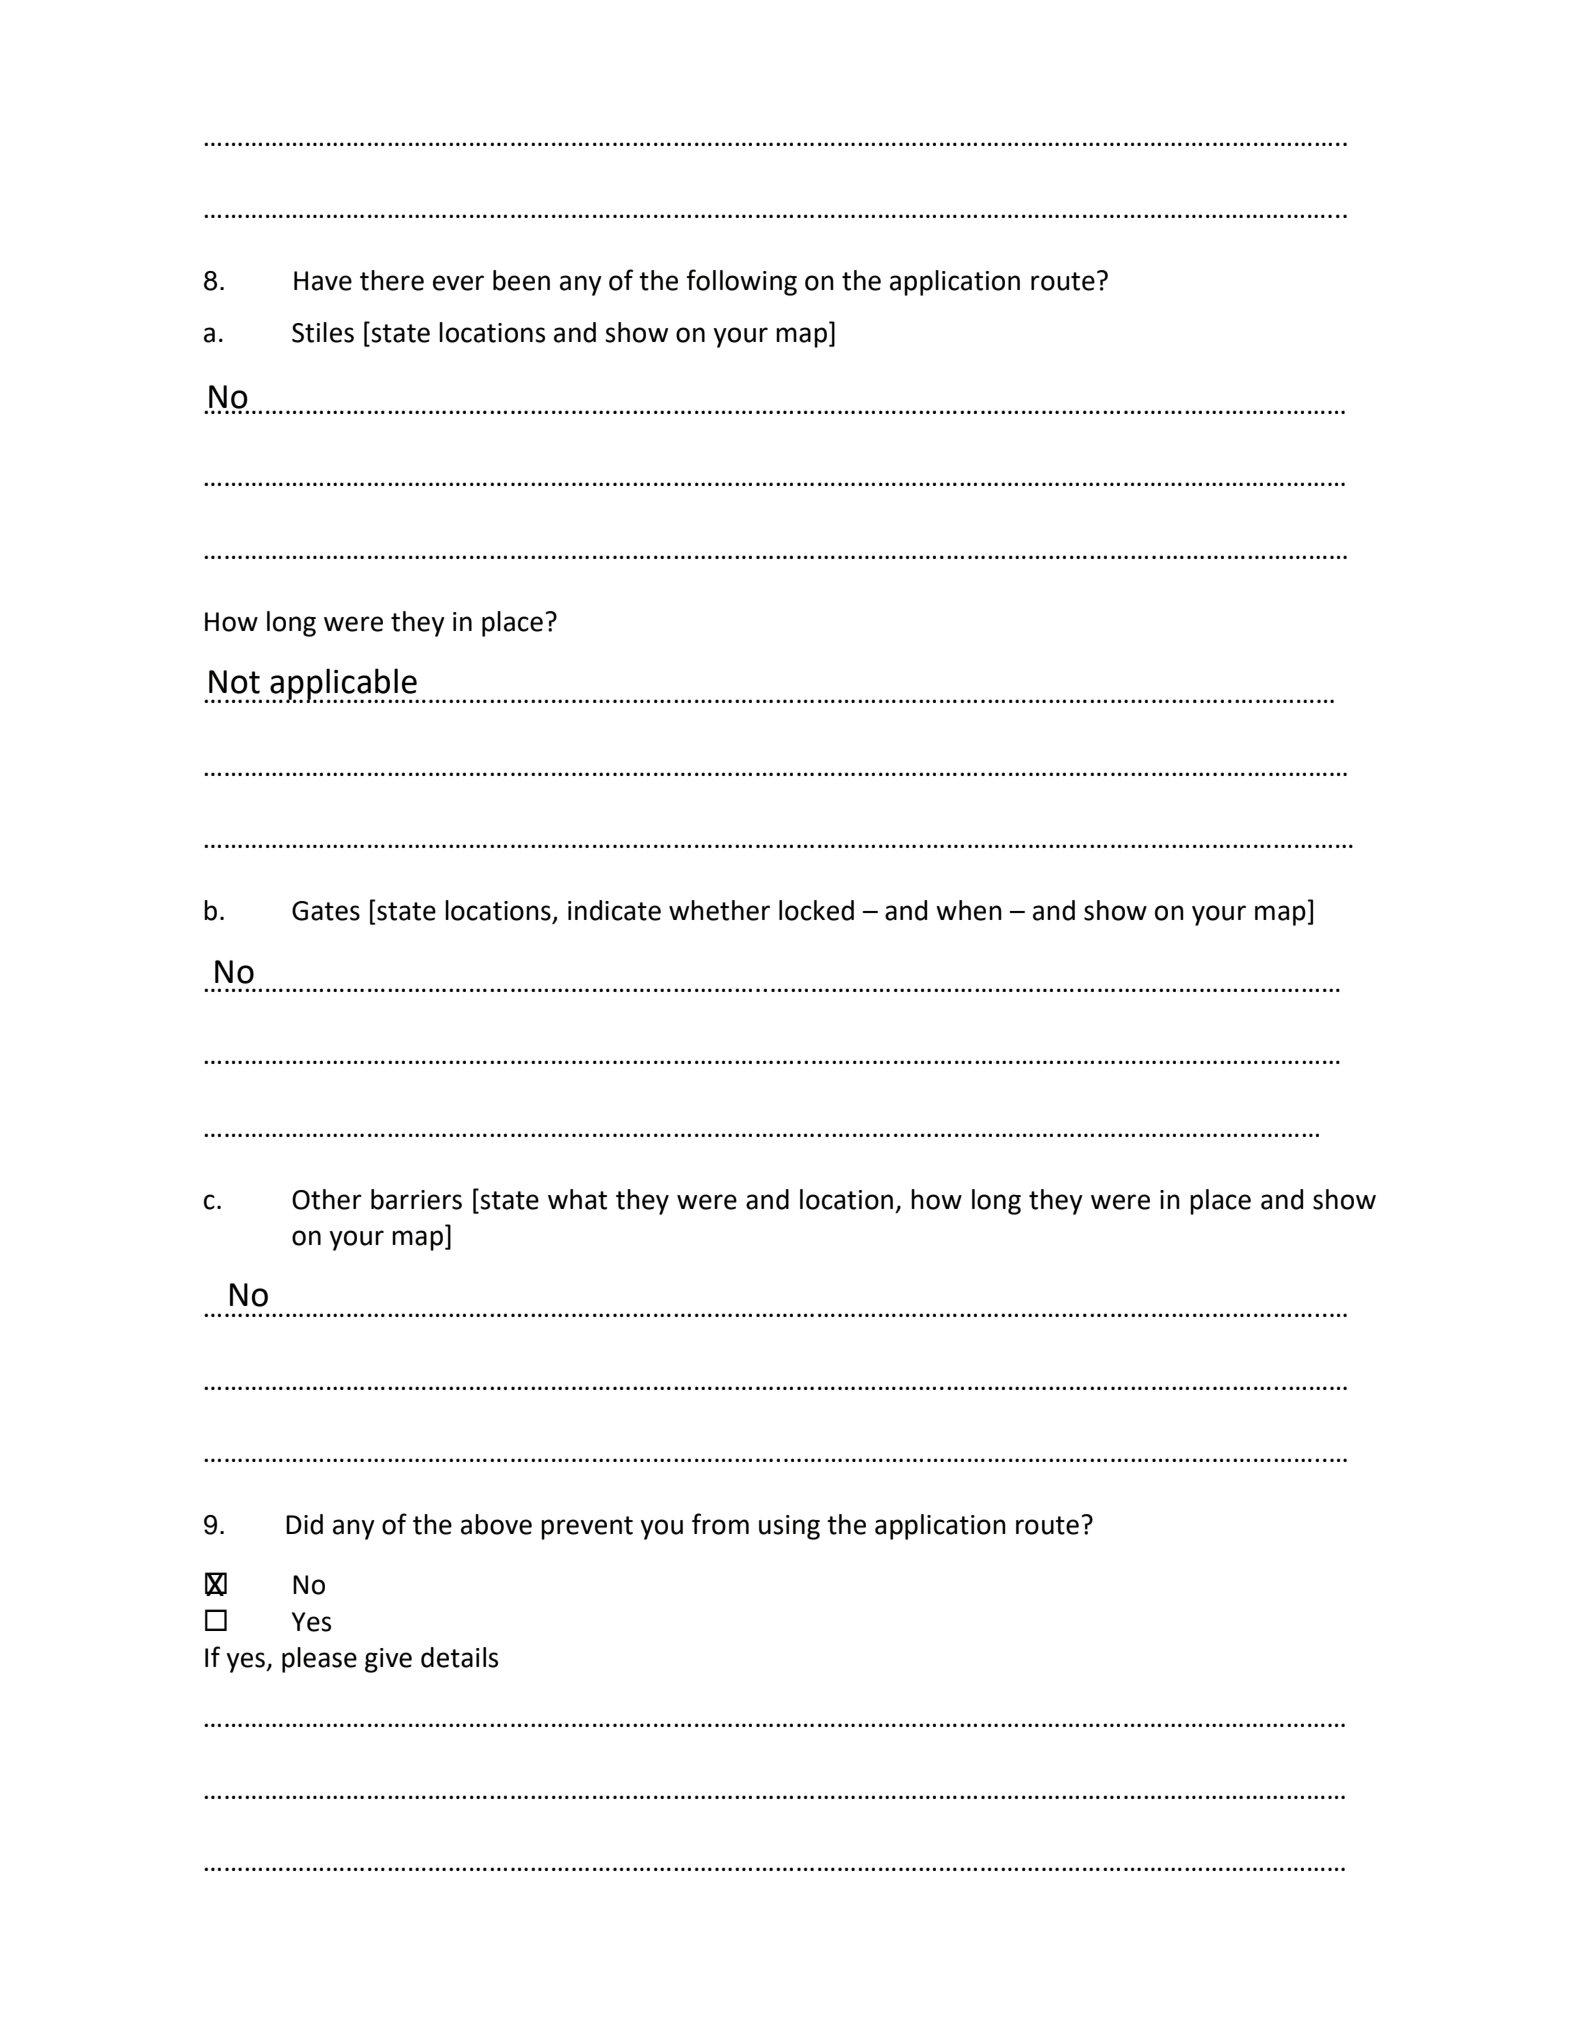 The height and width of the screenshot is (2039, 1575). I want to click on following, so click(741, 282).
